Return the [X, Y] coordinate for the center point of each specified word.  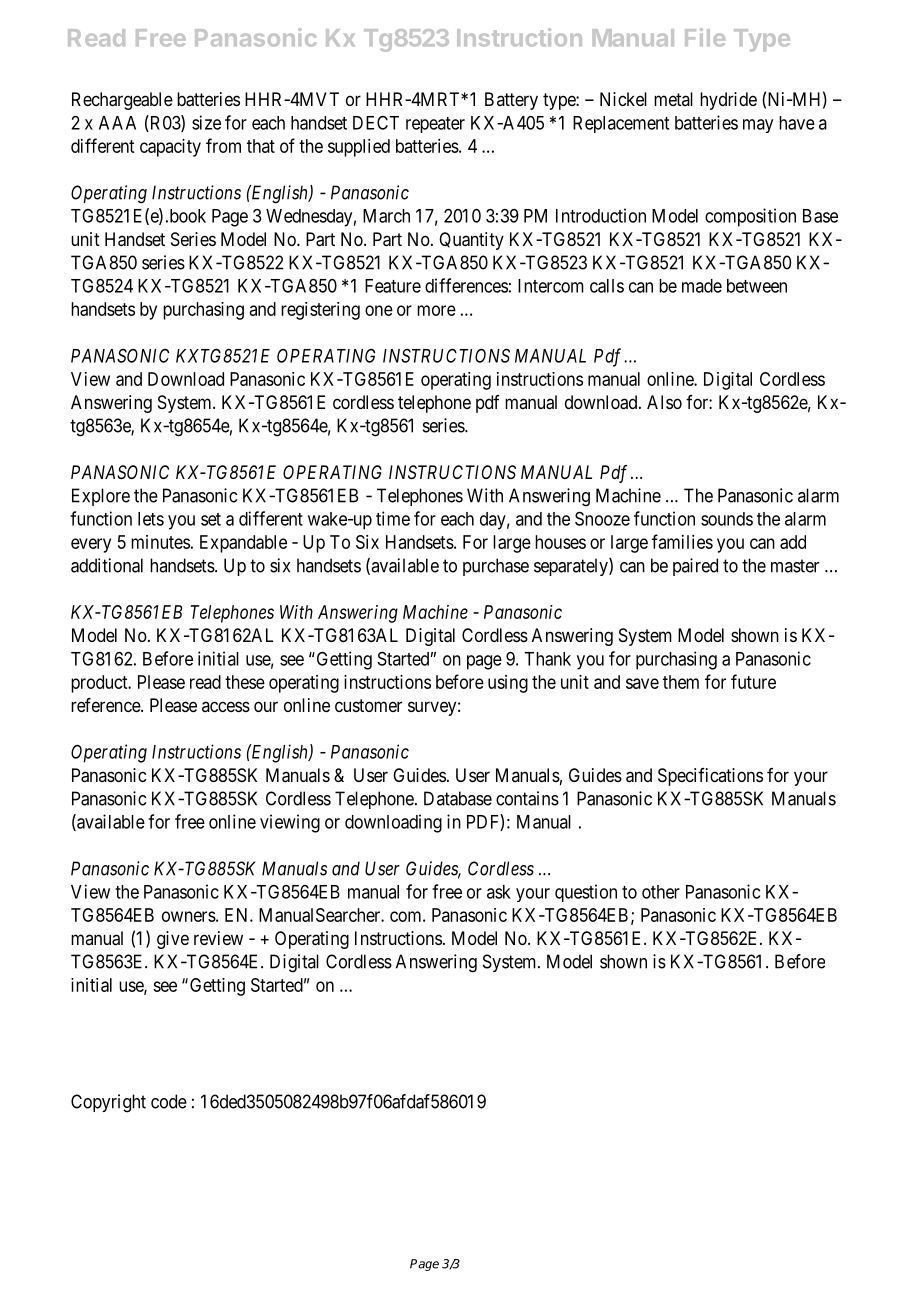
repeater [435, 125]
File [705, 37]
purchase [496, 567]
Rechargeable [122, 101]
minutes [160, 542]
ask [499, 892]
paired [695, 567]
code [169, 1101]
